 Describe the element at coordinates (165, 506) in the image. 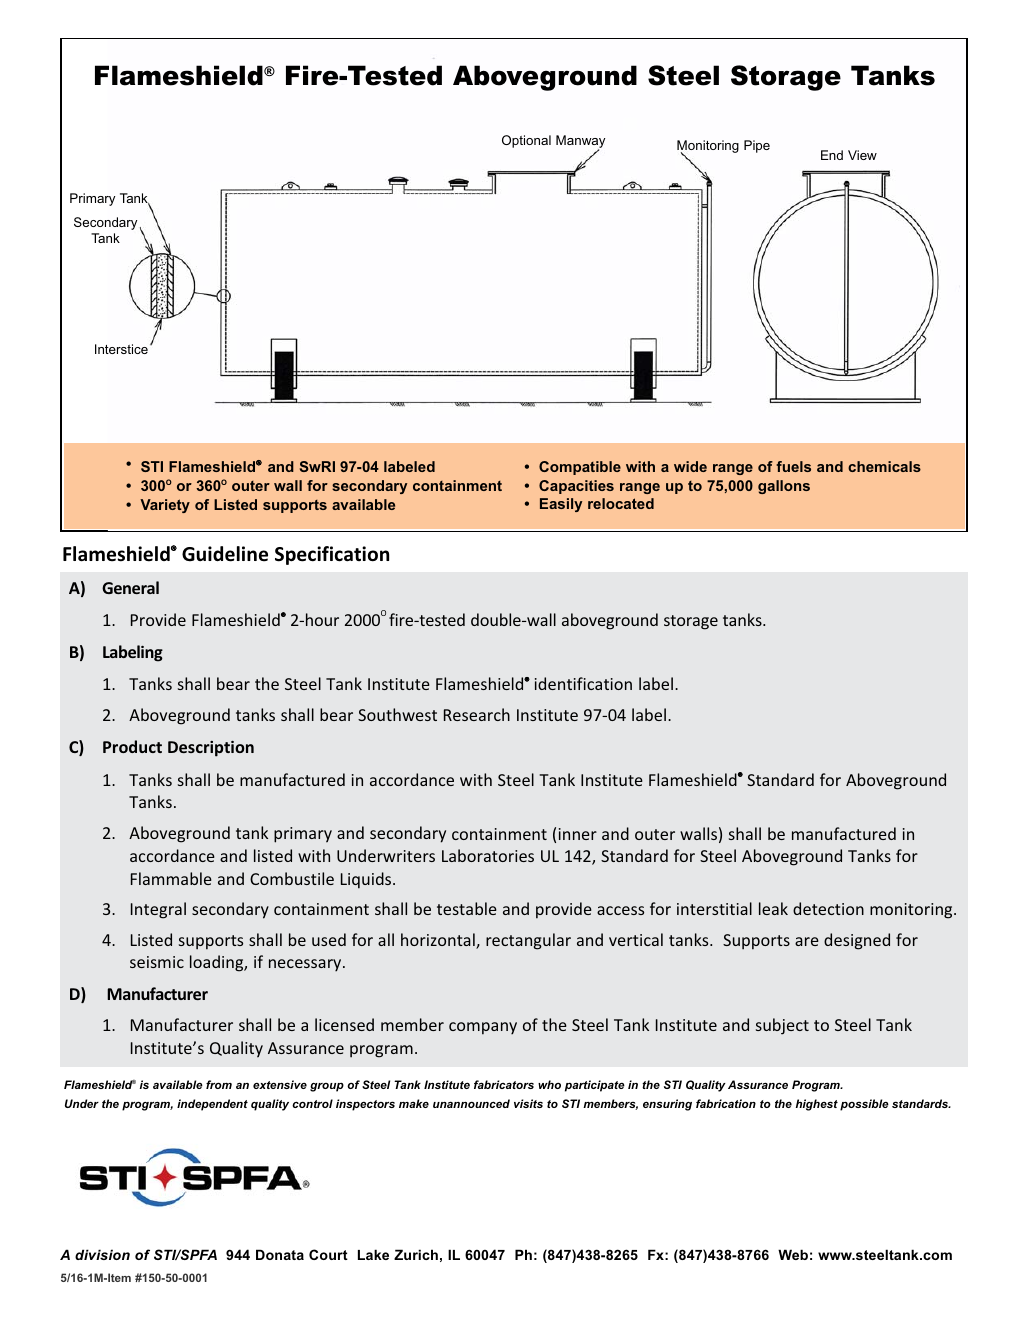

I see `Variety` at that location.
